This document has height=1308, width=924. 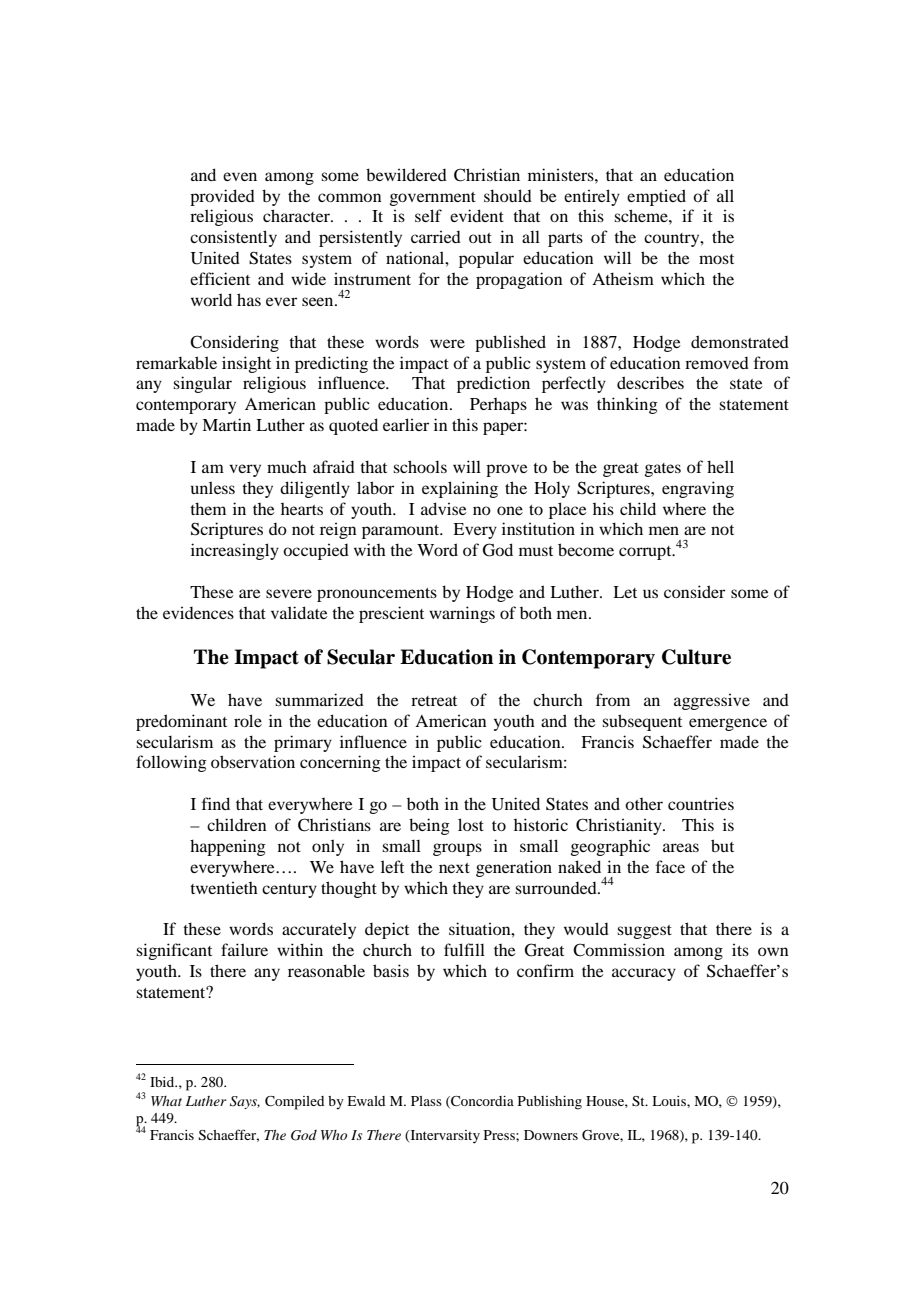 What do you see at coordinates (208, 508) in the document?
I see `them` at bounding box center [208, 508].
